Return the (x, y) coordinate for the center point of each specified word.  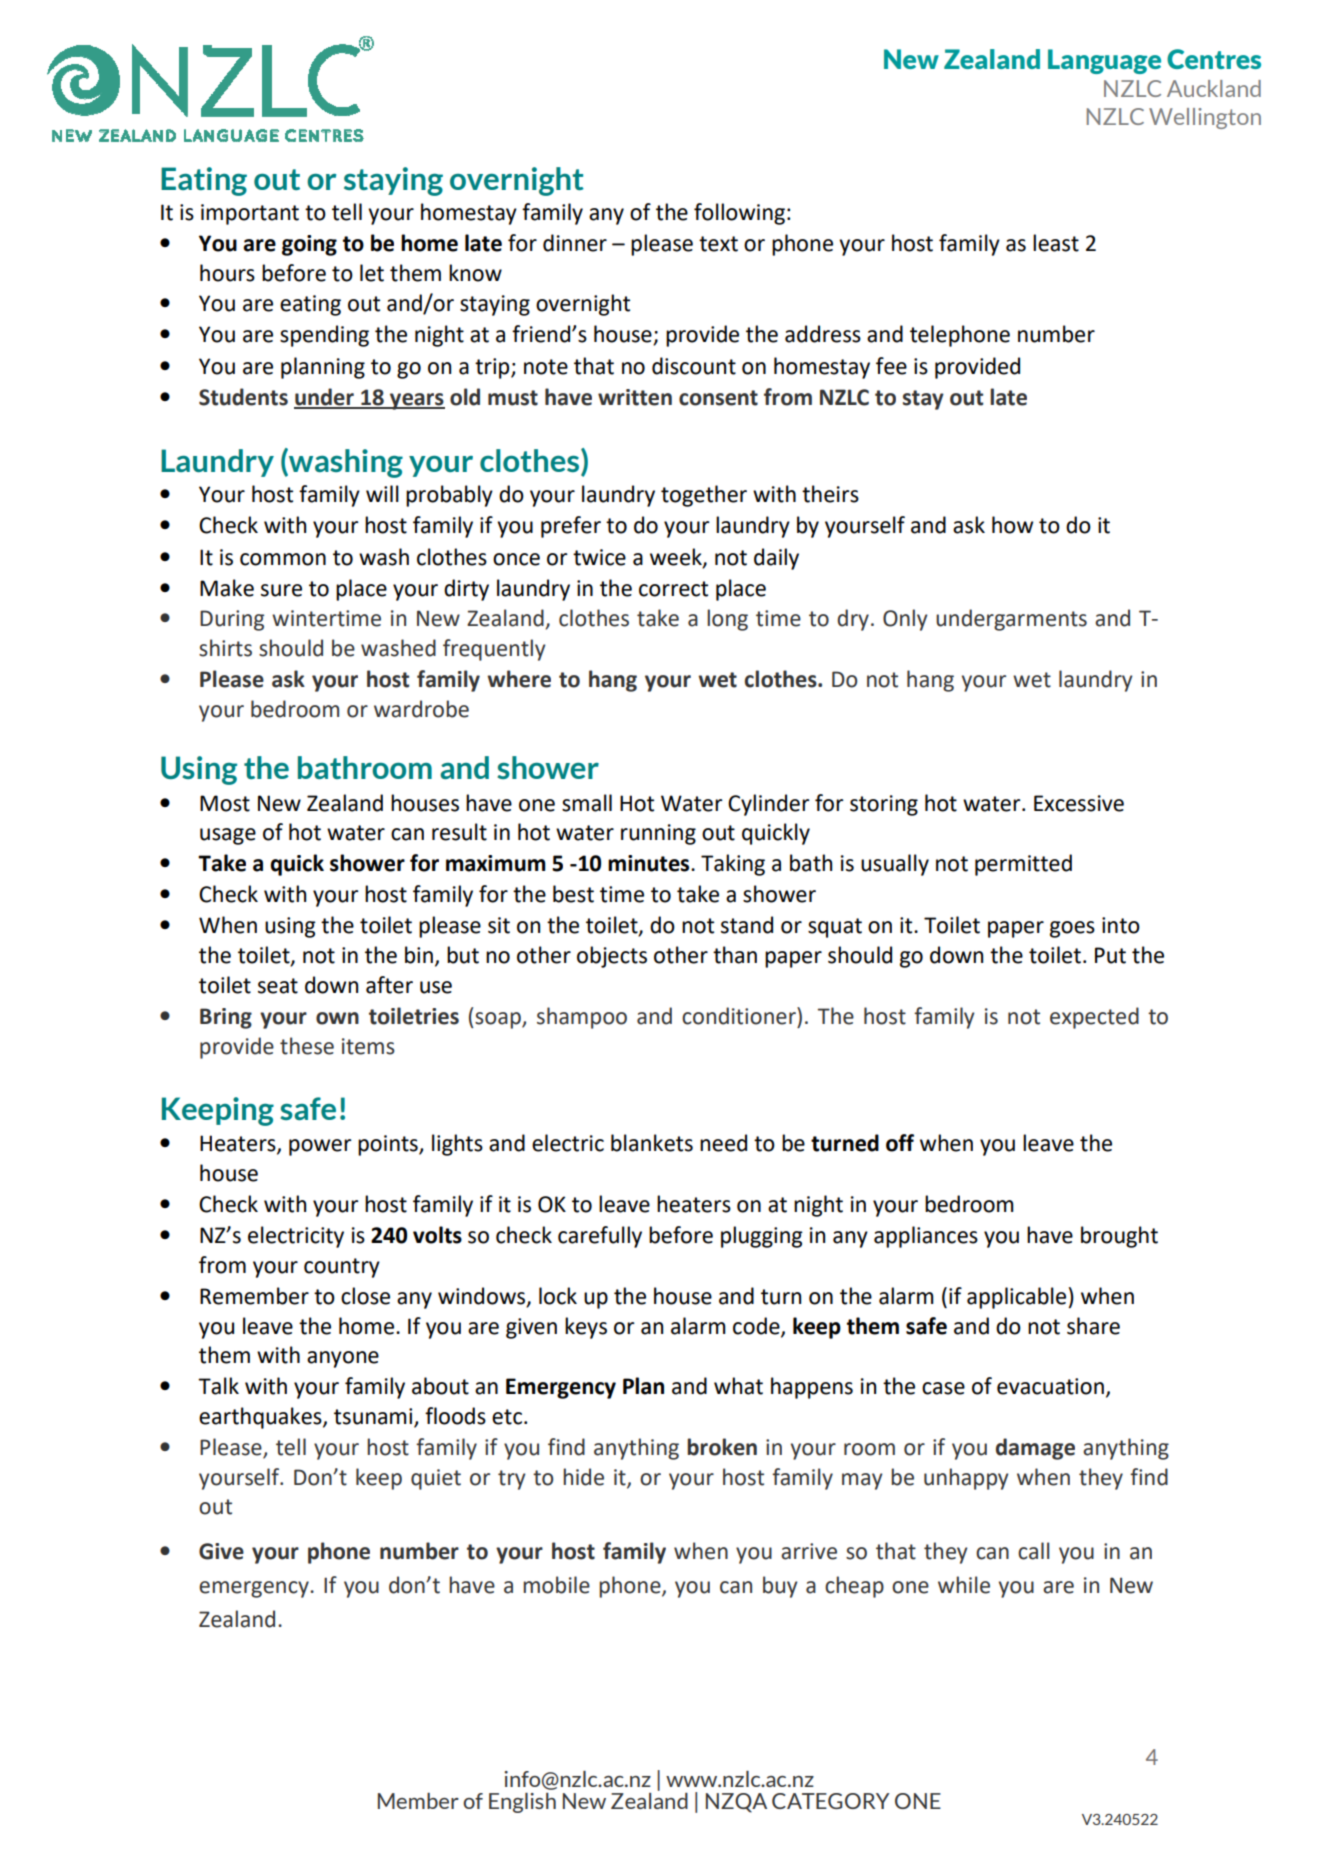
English (522, 1803)
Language (1104, 61)
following (739, 214)
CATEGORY (831, 1801)
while (964, 1585)
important (250, 214)
